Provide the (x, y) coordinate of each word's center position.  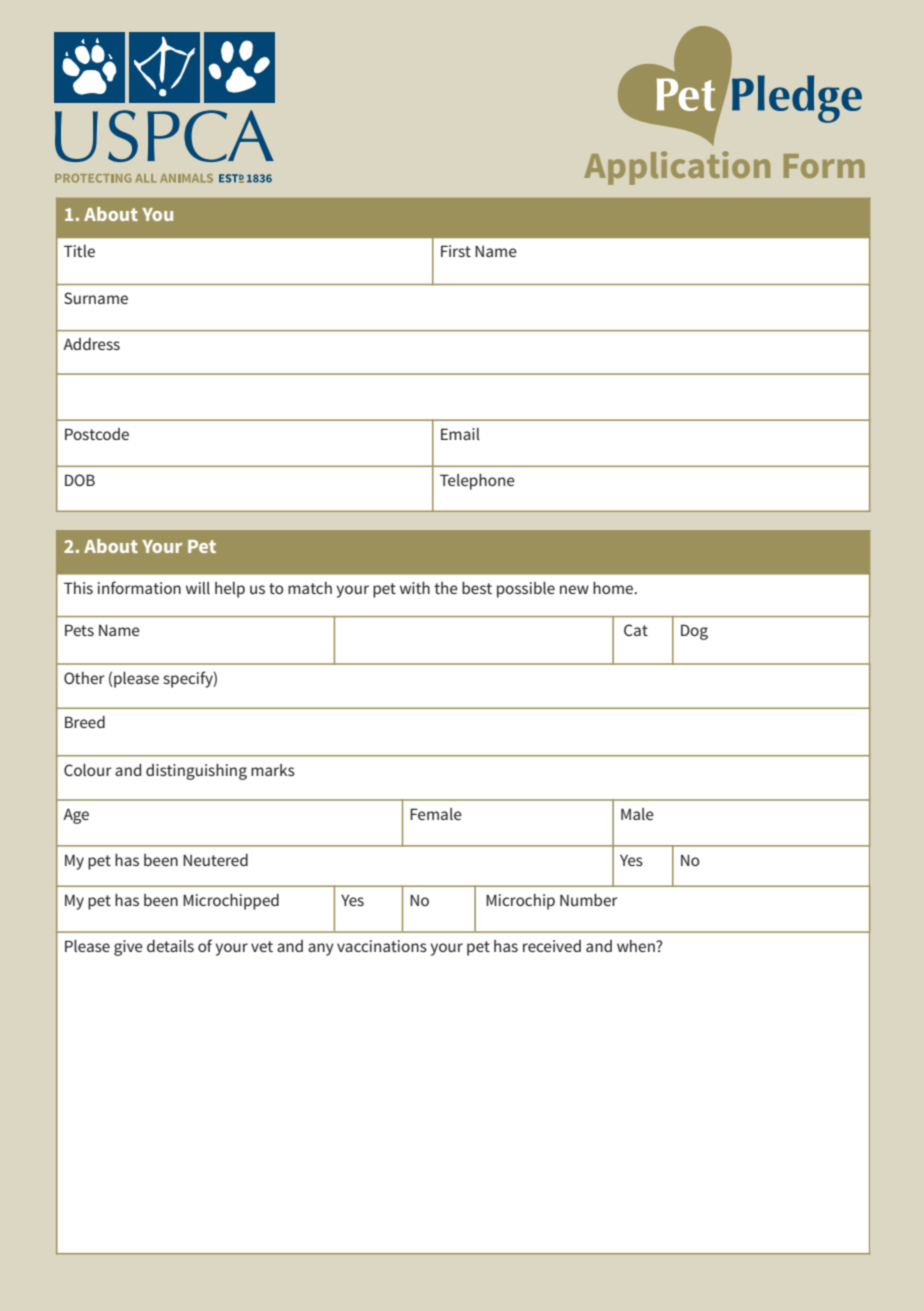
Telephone (477, 482)
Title (79, 251)
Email (460, 434)
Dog (694, 632)
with (415, 588)
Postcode (97, 434)
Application (677, 168)
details (170, 946)
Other (84, 678)
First (456, 251)
